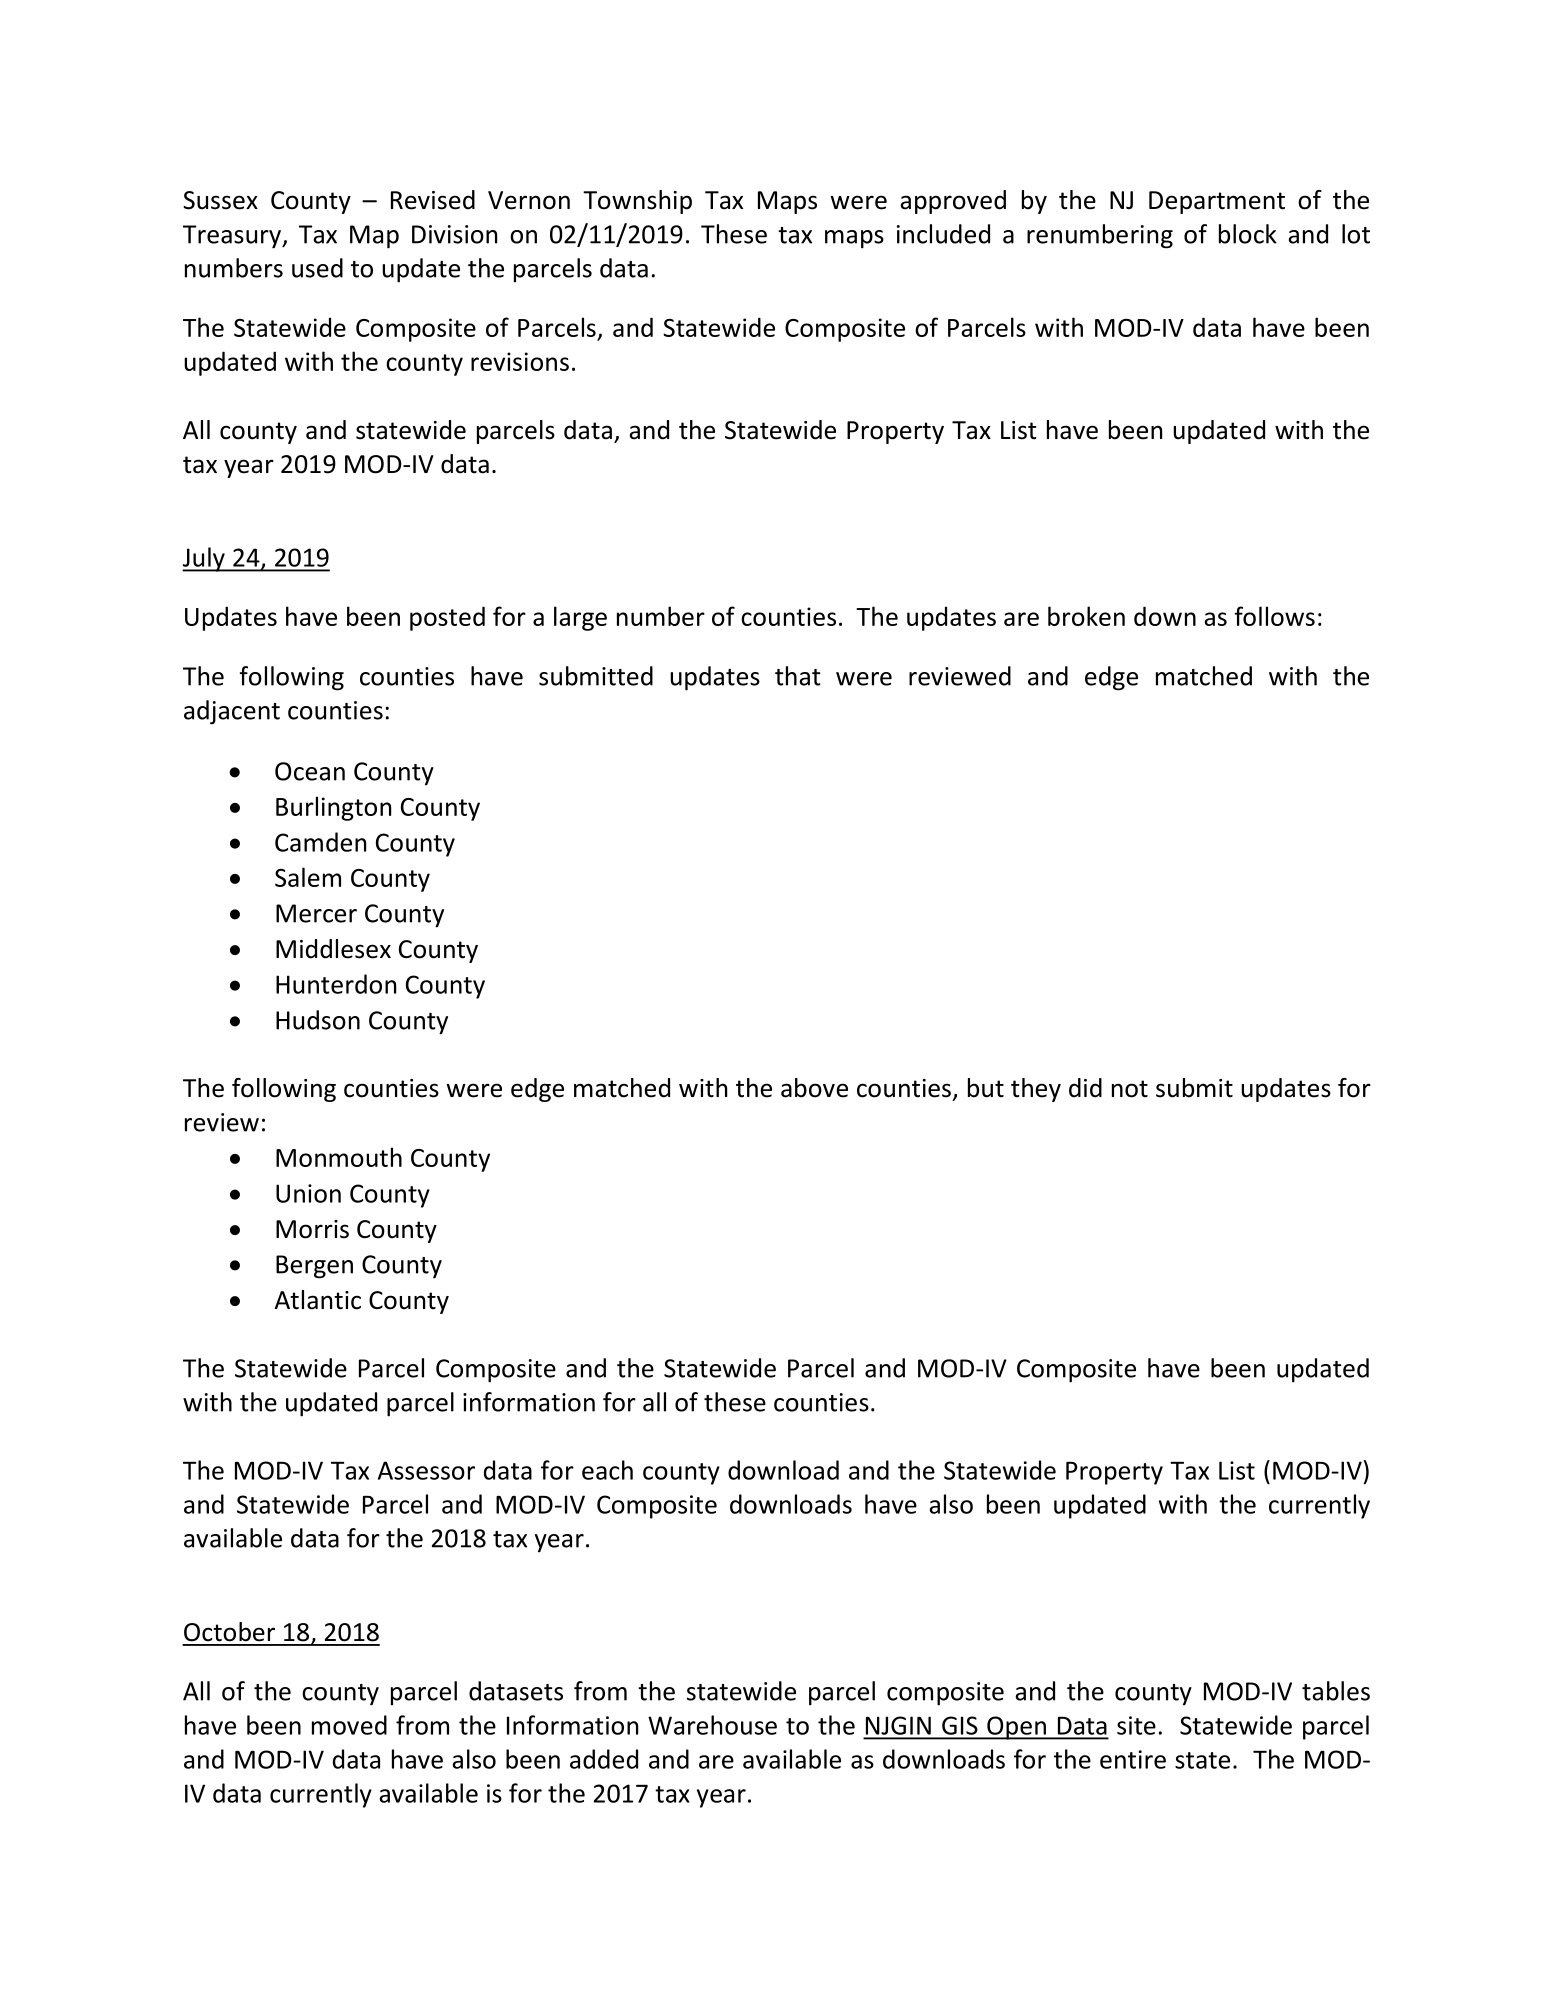 The image size is (1553, 2009). I want to click on posted, so click(447, 618).
